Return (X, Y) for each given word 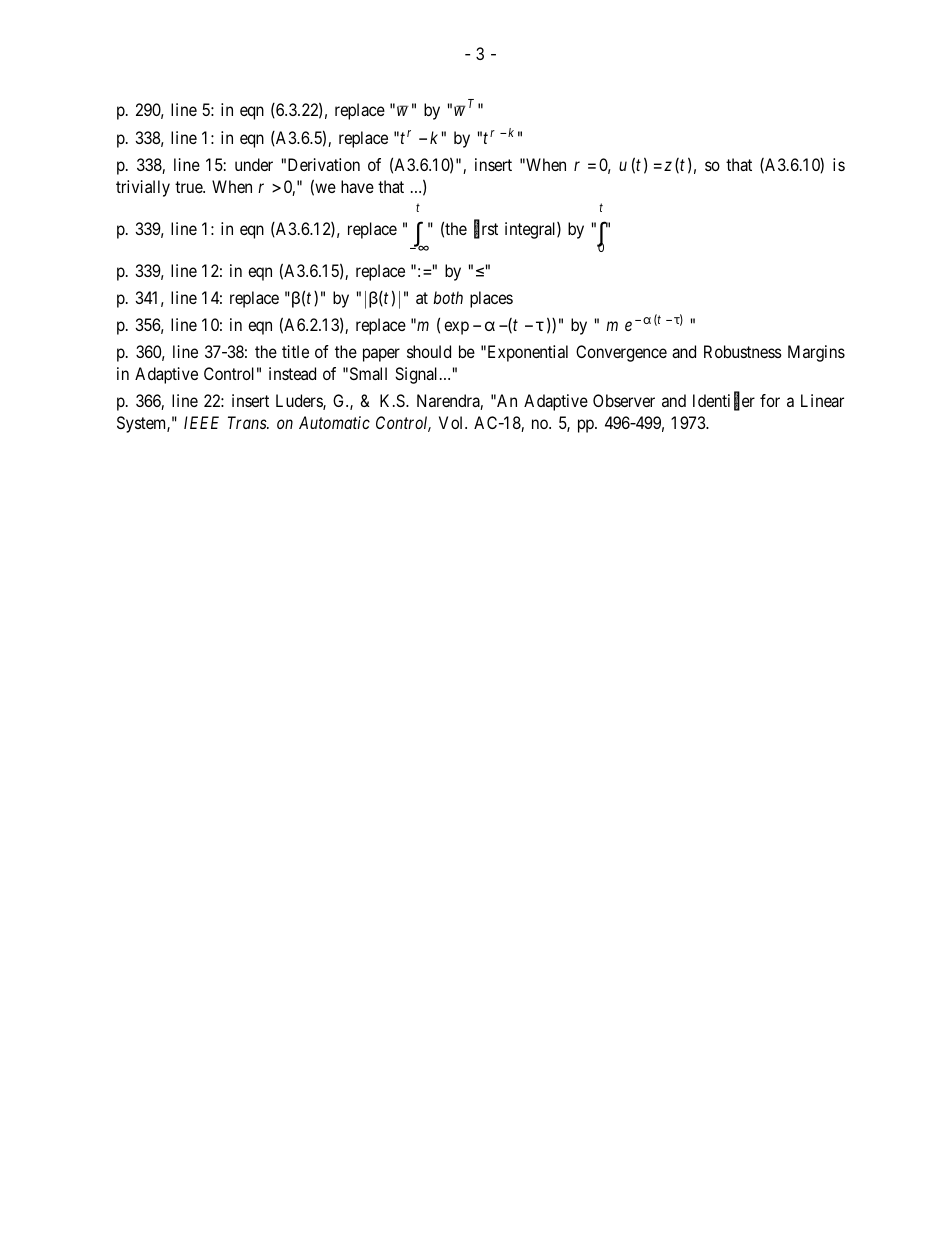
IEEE (201, 422)
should (429, 351)
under (254, 164)
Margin (812, 353)
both (448, 297)
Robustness (743, 351)
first (486, 230)
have (357, 186)
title (295, 351)
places (491, 299)
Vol (452, 422)
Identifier (724, 402)
